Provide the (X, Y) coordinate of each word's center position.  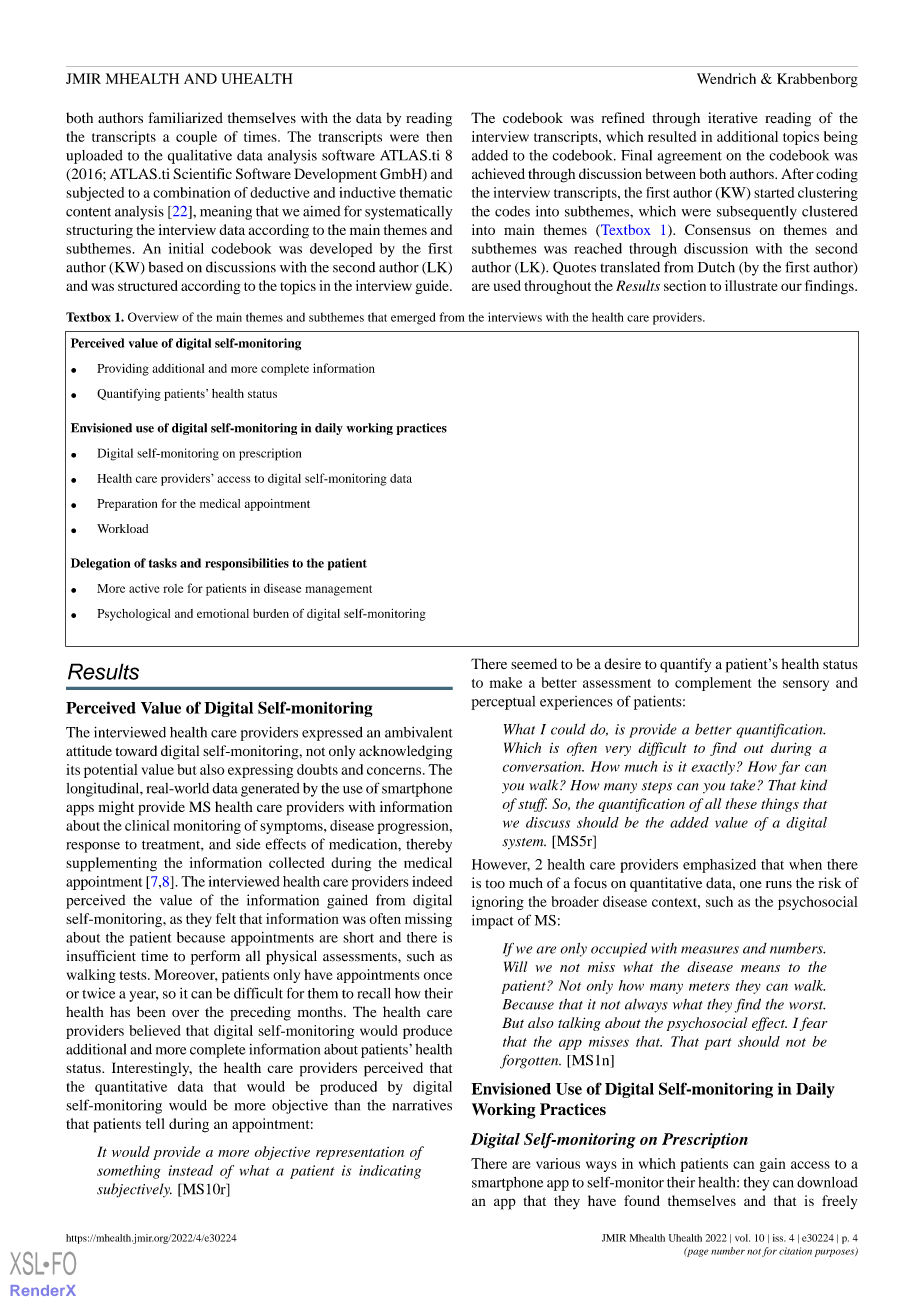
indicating (390, 1172)
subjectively (134, 1190)
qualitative (200, 157)
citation (795, 1251)
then (439, 136)
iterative (733, 118)
